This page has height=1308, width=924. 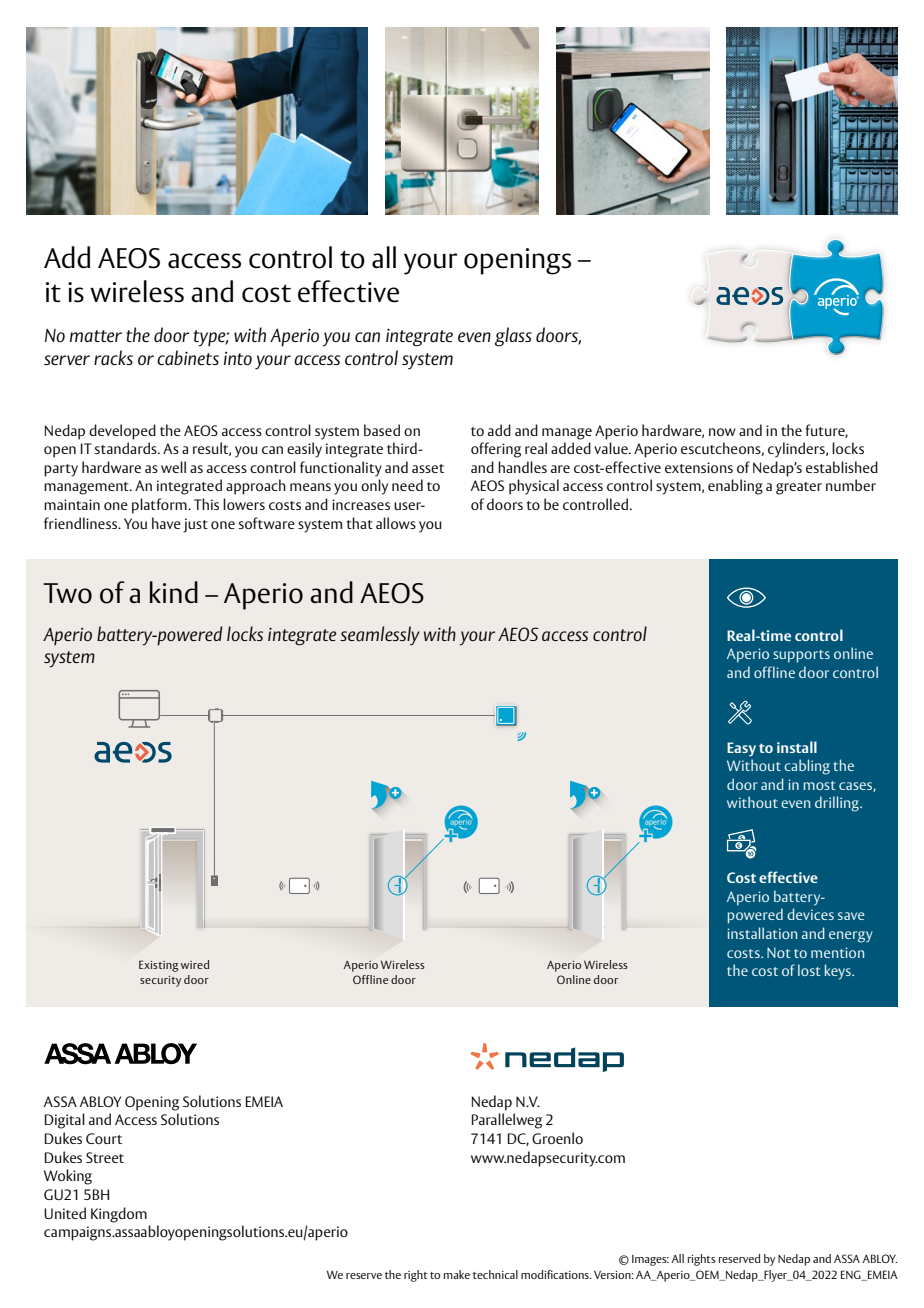 I want to click on racks, so click(x=113, y=357).
